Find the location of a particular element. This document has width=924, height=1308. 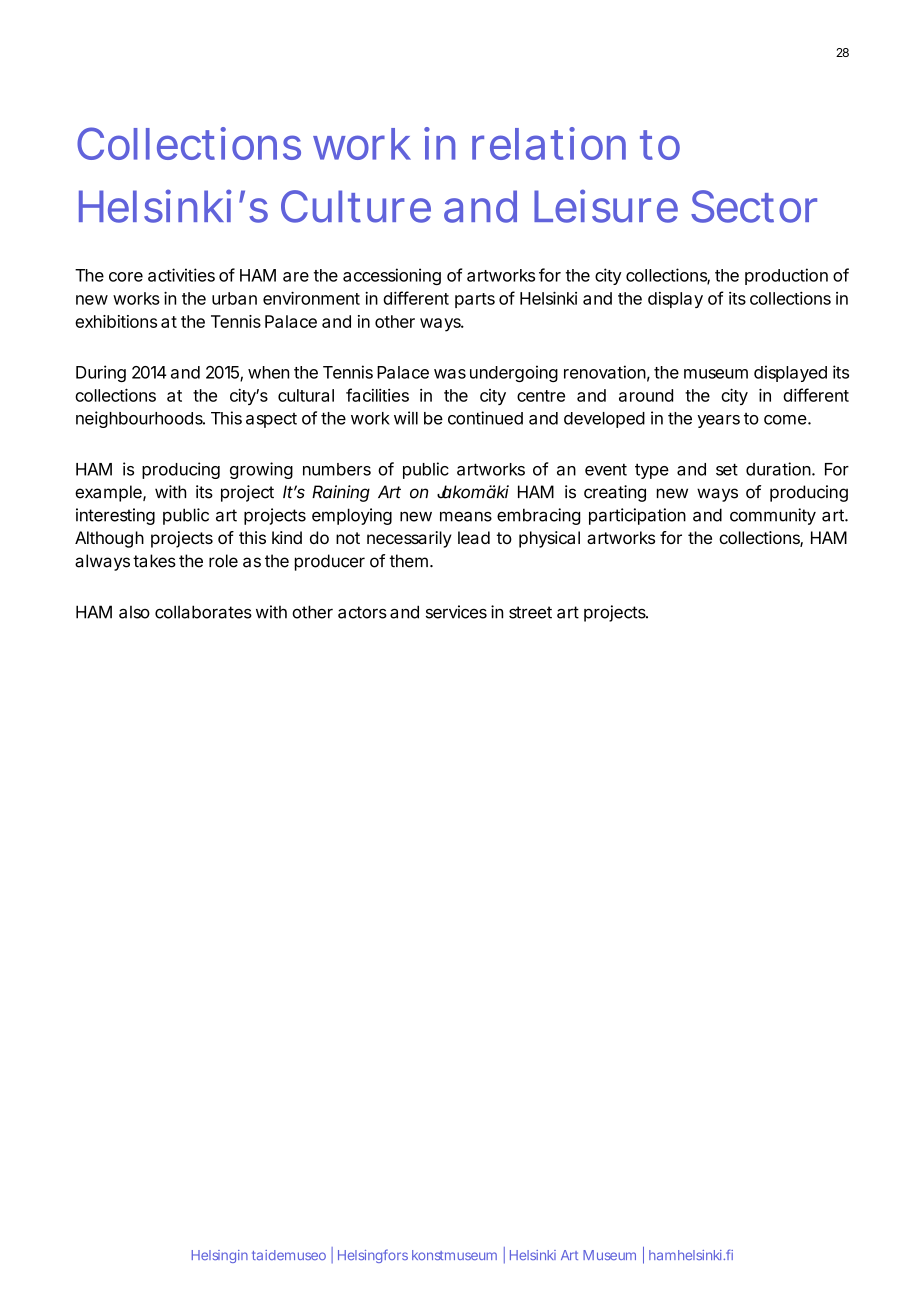

production is located at coordinates (786, 276).
